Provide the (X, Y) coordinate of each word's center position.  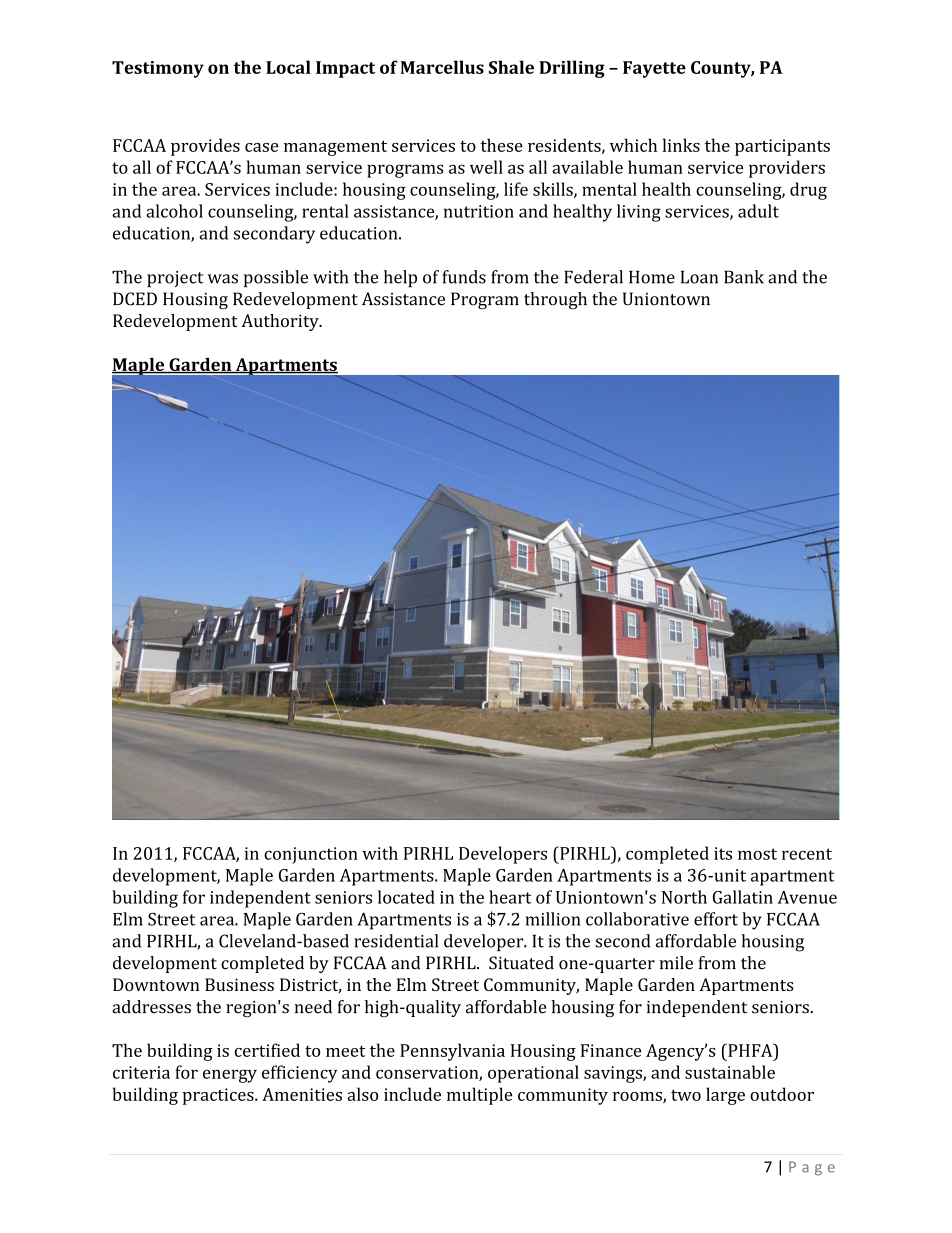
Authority (281, 322)
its (723, 853)
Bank (744, 277)
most (757, 854)
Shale (511, 67)
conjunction (311, 855)
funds (464, 277)
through (555, 300)
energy (230, 1076)
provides (205, 147)
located (406, 897)
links (681, 145)
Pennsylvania (452, 1052)
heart (510, 897)
